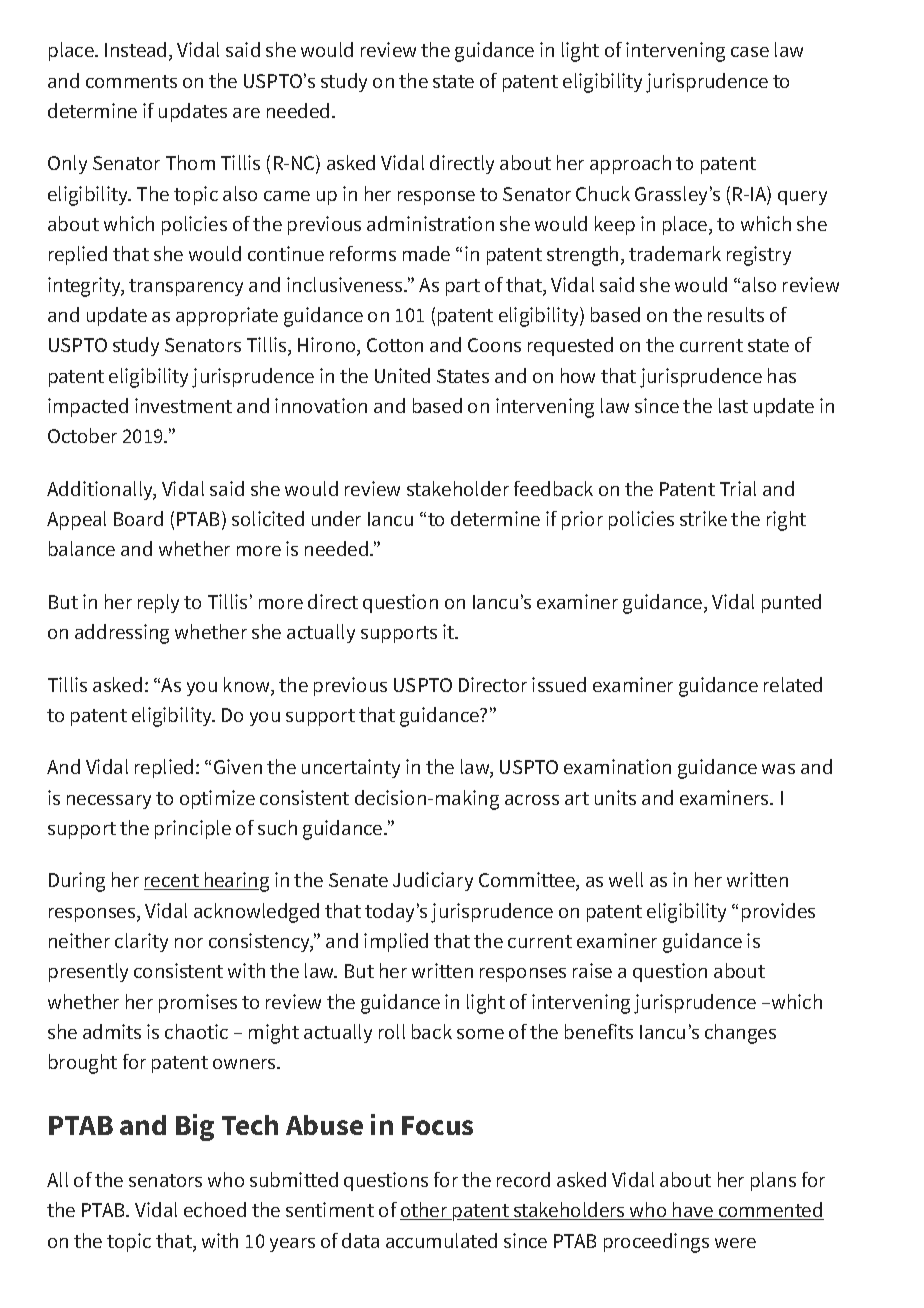  What do you see at coordinates (793, 684) in the page?
I see `related` at bounding box center [793, 684].
